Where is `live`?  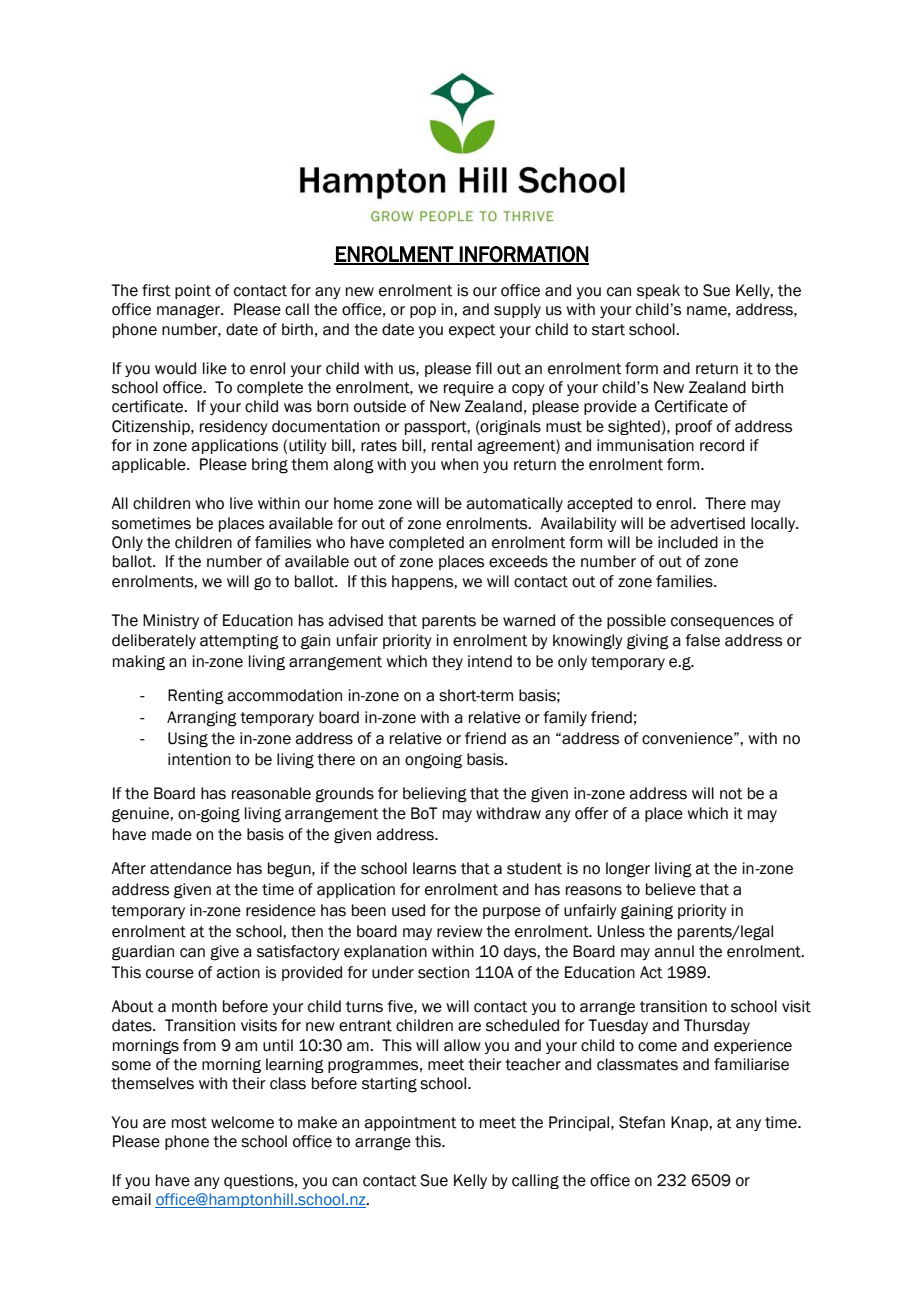
live is located at coordinates (241, 503).
